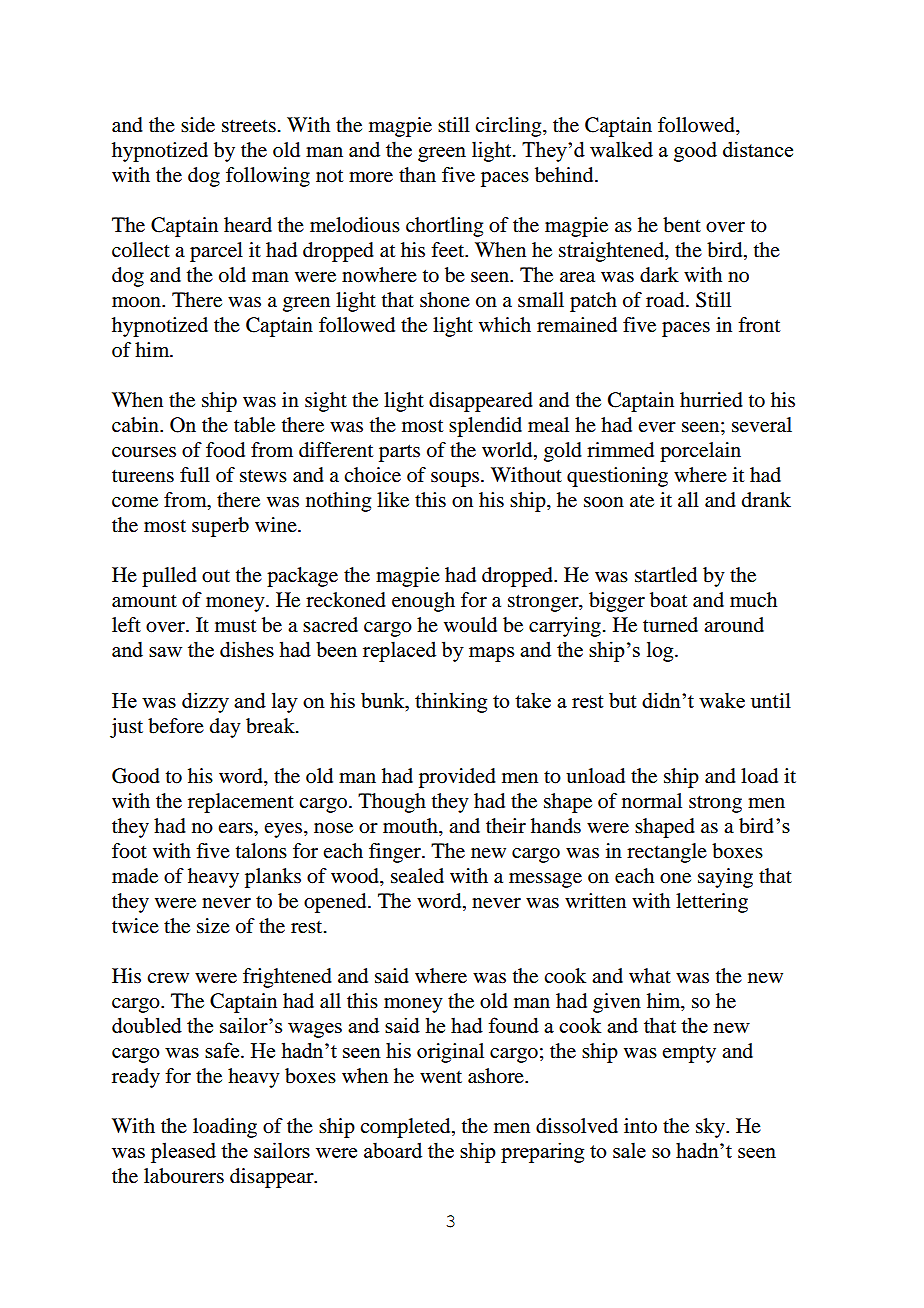 This page has height=1308, width=924. Describe the element at coordinates (661, 651) in the page. I see `log` at that location.
